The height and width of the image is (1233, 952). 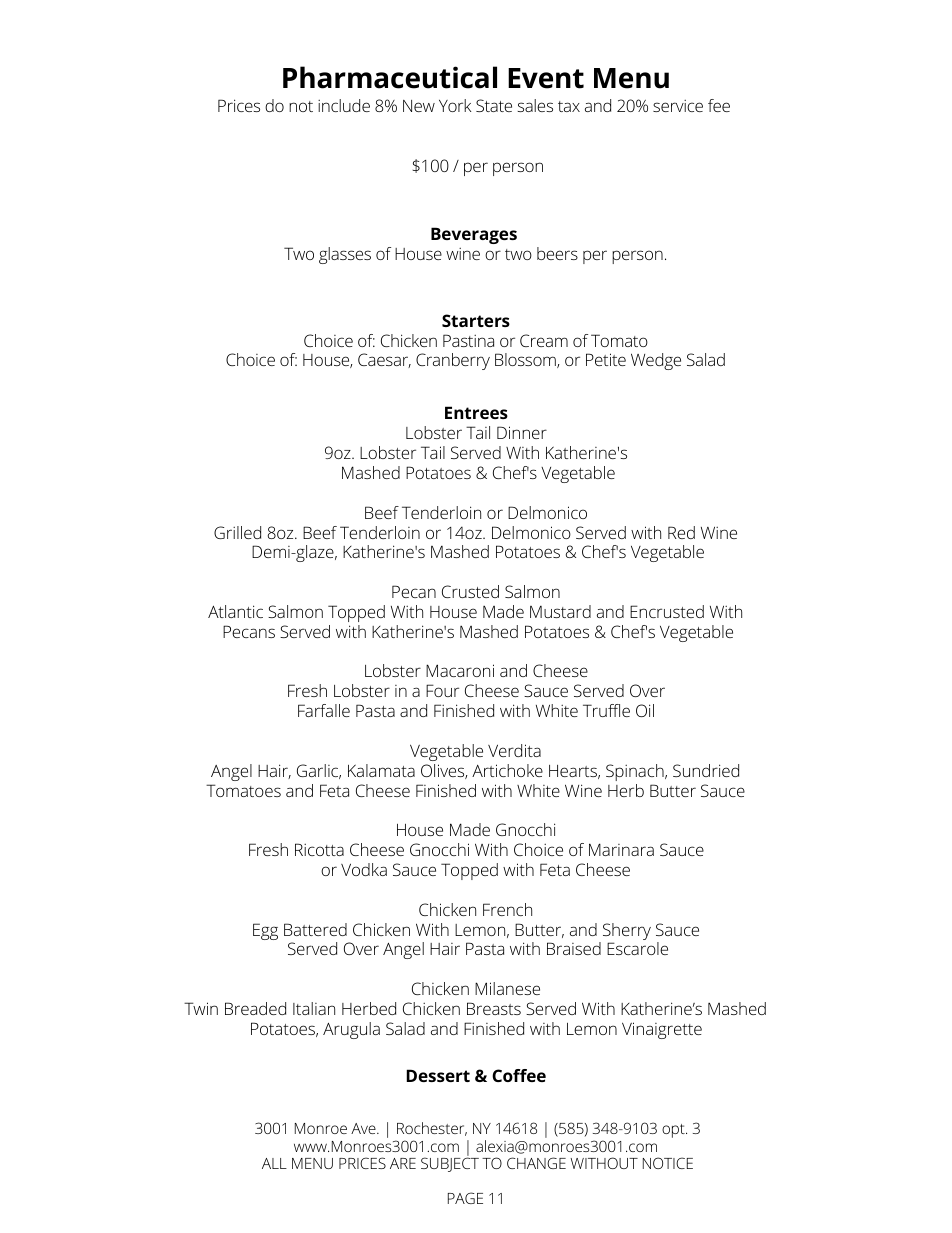 What do you see at coordinates (455, 105) in the image?
I see `York` at bounding box center [455, 105].
